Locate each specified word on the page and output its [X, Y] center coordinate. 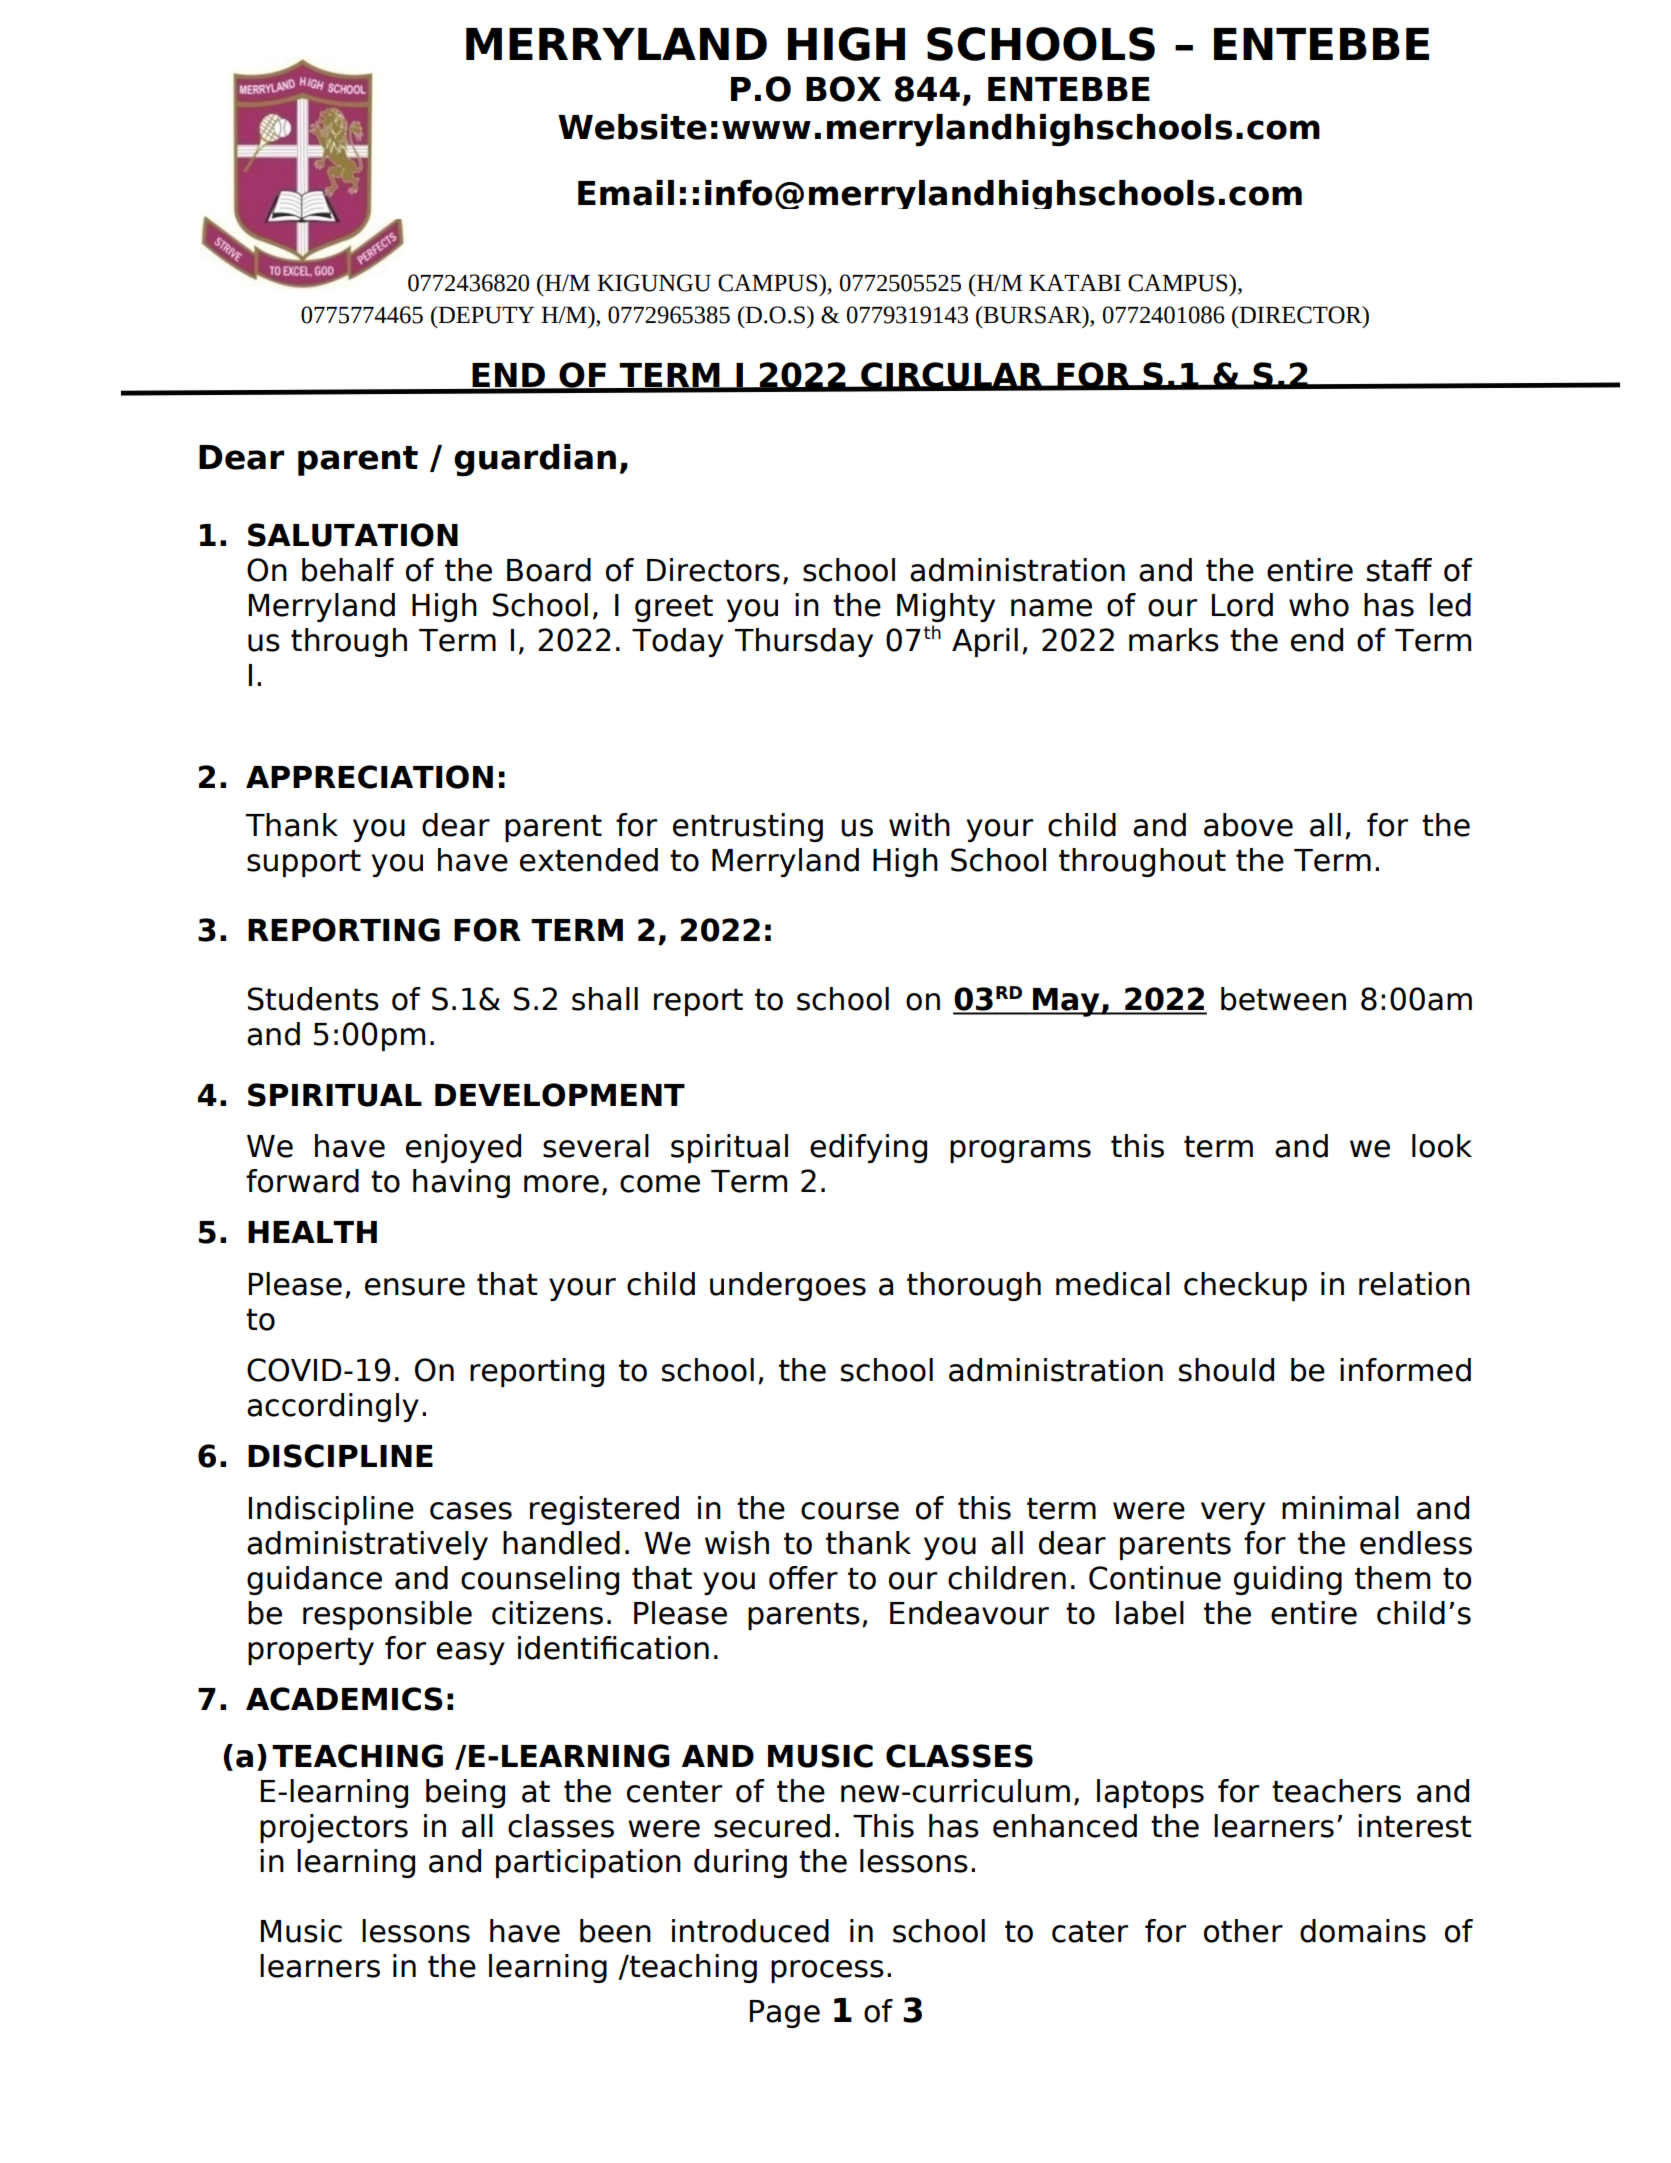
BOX [843, 89]
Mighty [946, 607]
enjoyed [463, 1148]
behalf [348, 570]
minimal [1340, 1508]
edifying [868, 1148]
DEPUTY [485, 315]
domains [1363, 1931]
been [615, 1931]
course [850, 1511]
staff [1399, 570]
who [1319, 605]
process [827, 1971]
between [1283, 999]
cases [471, 1511]
